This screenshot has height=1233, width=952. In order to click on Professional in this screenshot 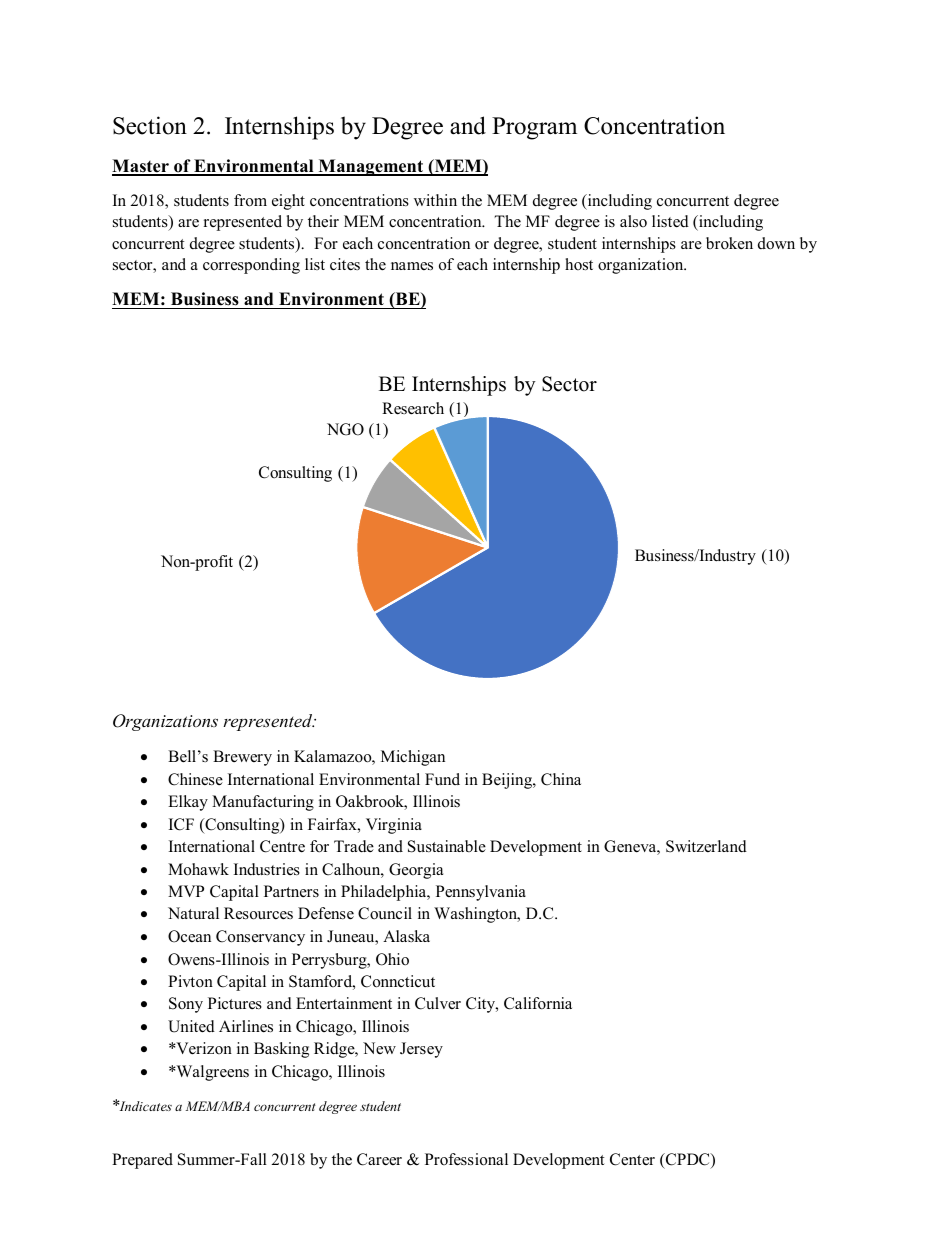, I will do `click(466, 1159)`.
